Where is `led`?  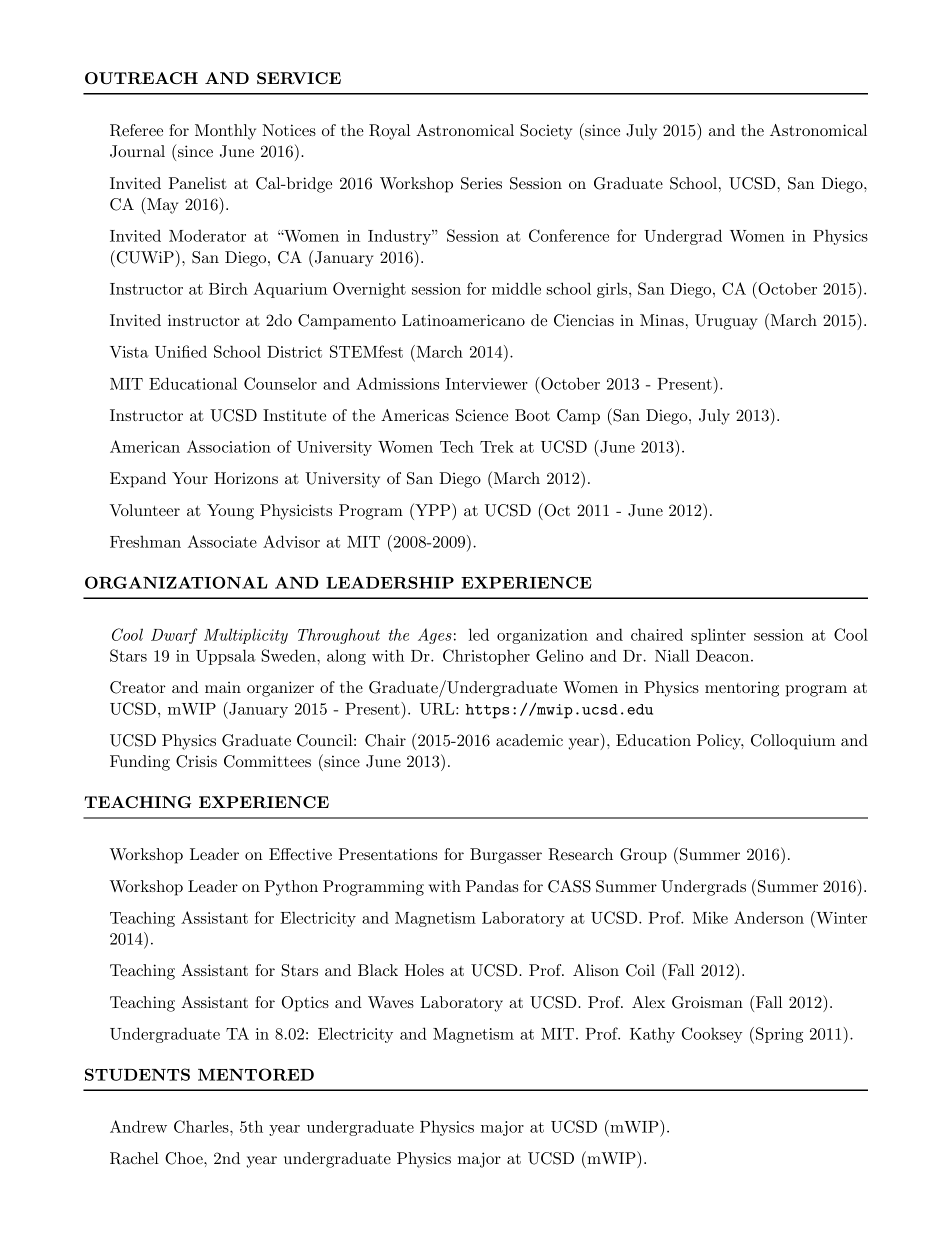
led is located at coordinates (479, 634).
